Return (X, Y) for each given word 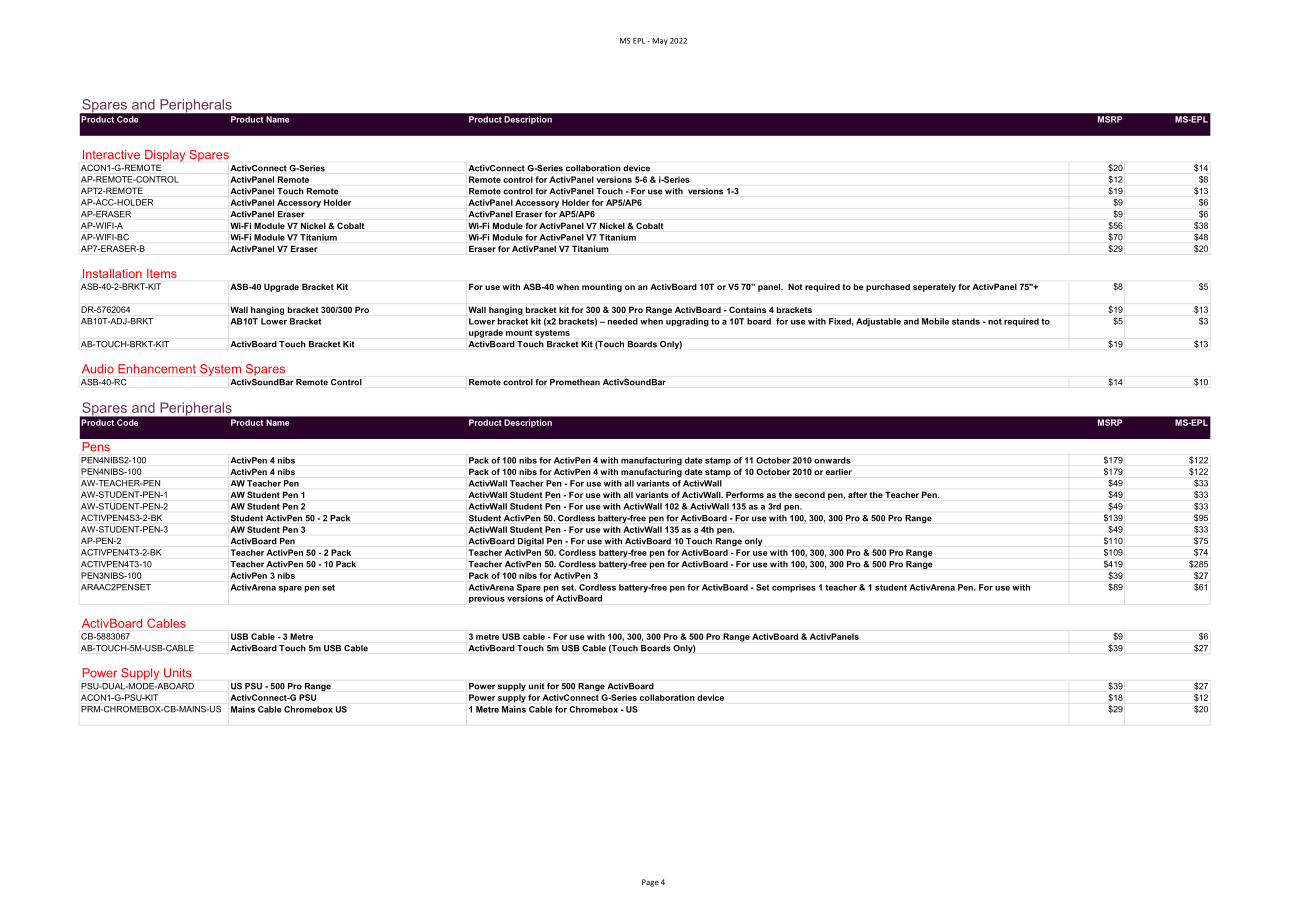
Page (650, 883)
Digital (531, 542)
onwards (832, 460)
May (660, 41)
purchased (888, 287)
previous (487, 599)
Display (165, 156)
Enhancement (157, 369)
